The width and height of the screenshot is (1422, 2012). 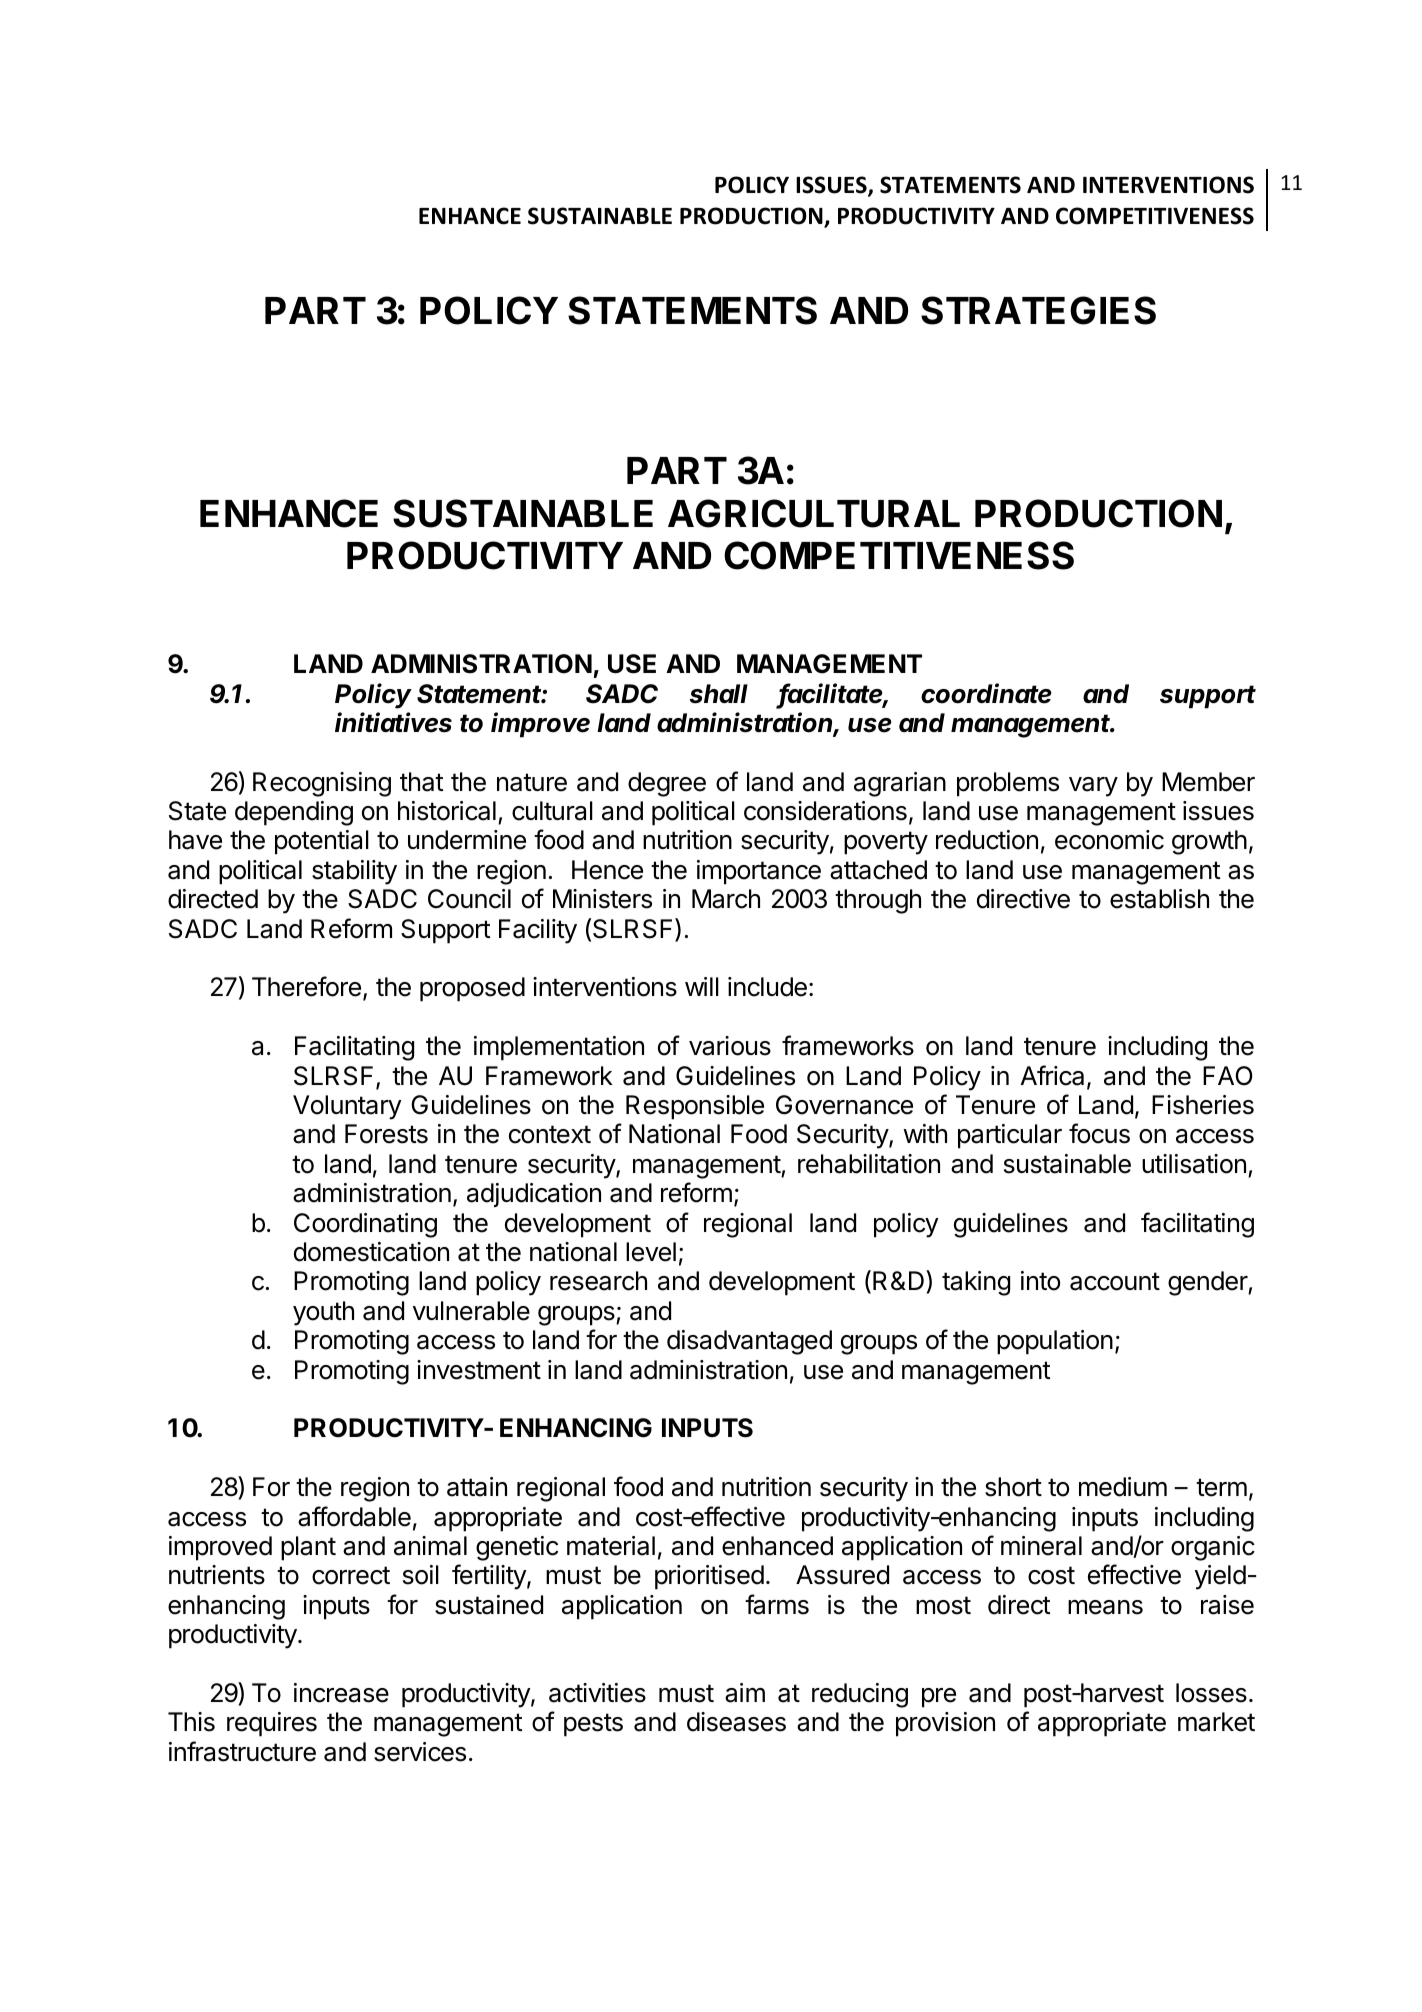 What do you see at coordinates (1093, 787) in the screenshot?
I see `vary` at bounding box center [1093, 787].
